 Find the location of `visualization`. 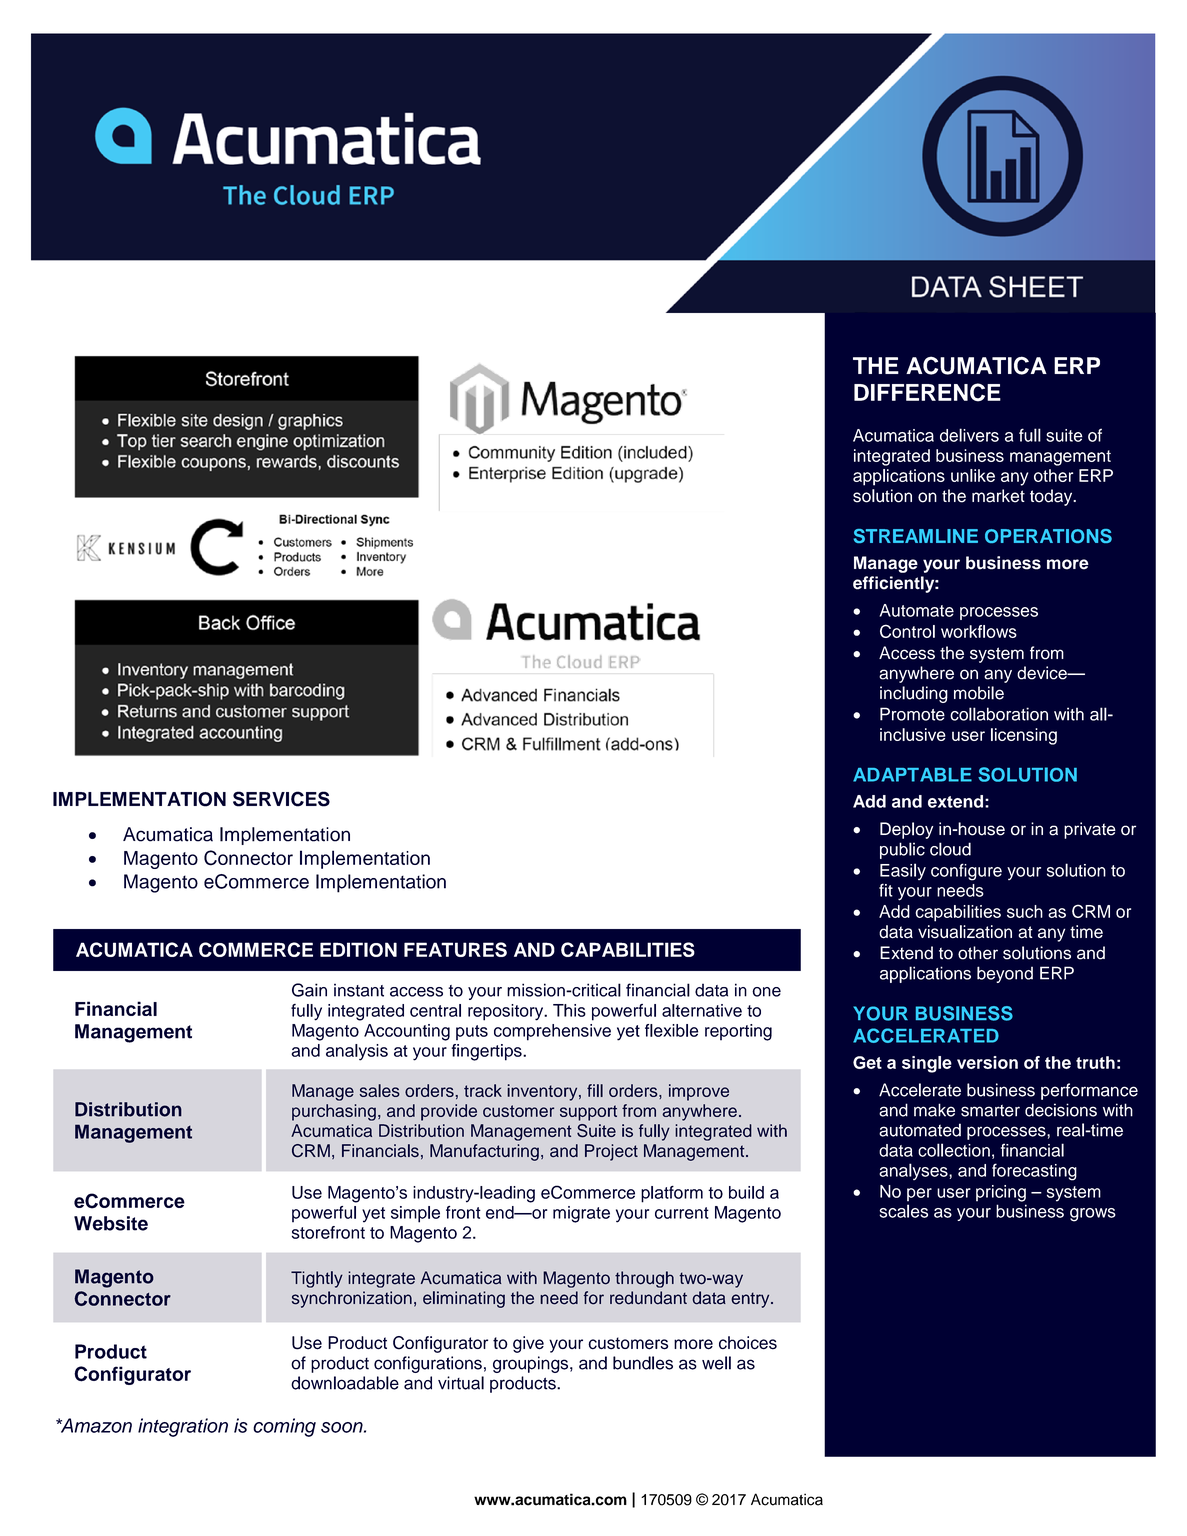

visualization is located at coordinates (965, 932).
